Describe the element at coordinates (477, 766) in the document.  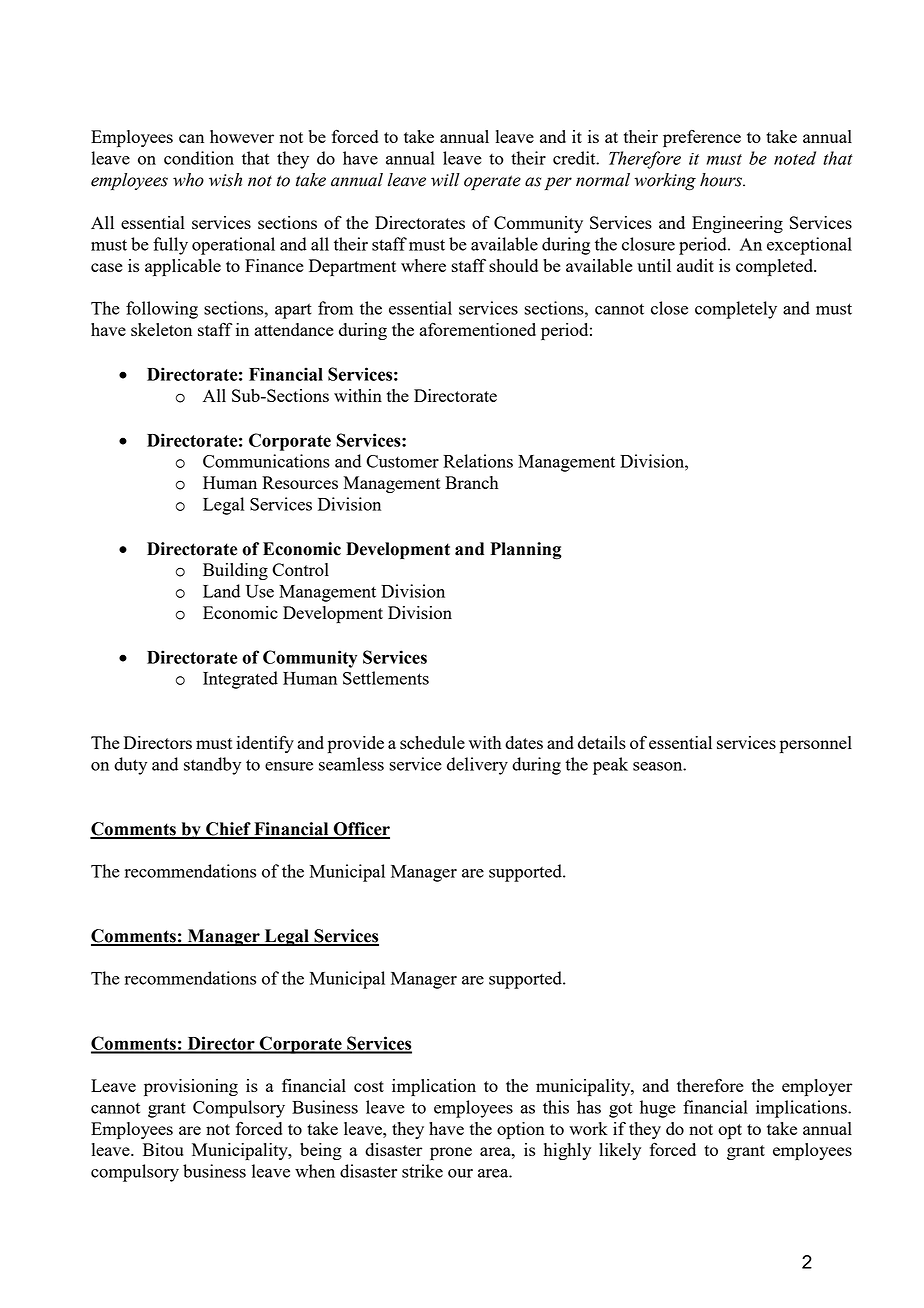
I see `delivery` at that location.
